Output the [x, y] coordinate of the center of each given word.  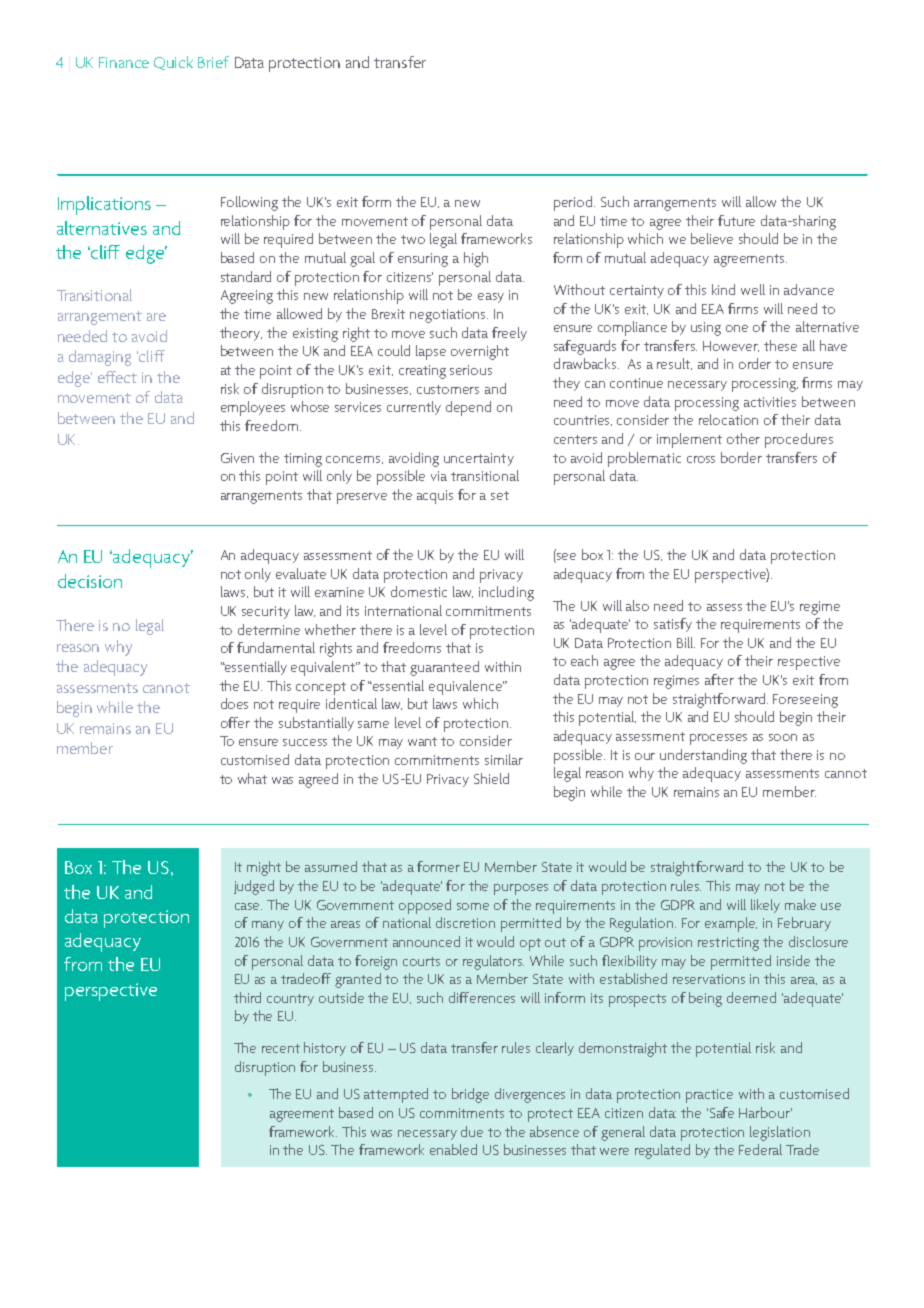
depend [468, 408]
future [736, 220]
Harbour [765, 1112]
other [743, 438]
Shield [491, 778]
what [252, 778]
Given [237, 458]
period [574, 203]
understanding [703, 756]
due [472, 1131]
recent [281, 1048]
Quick [173, 63]
